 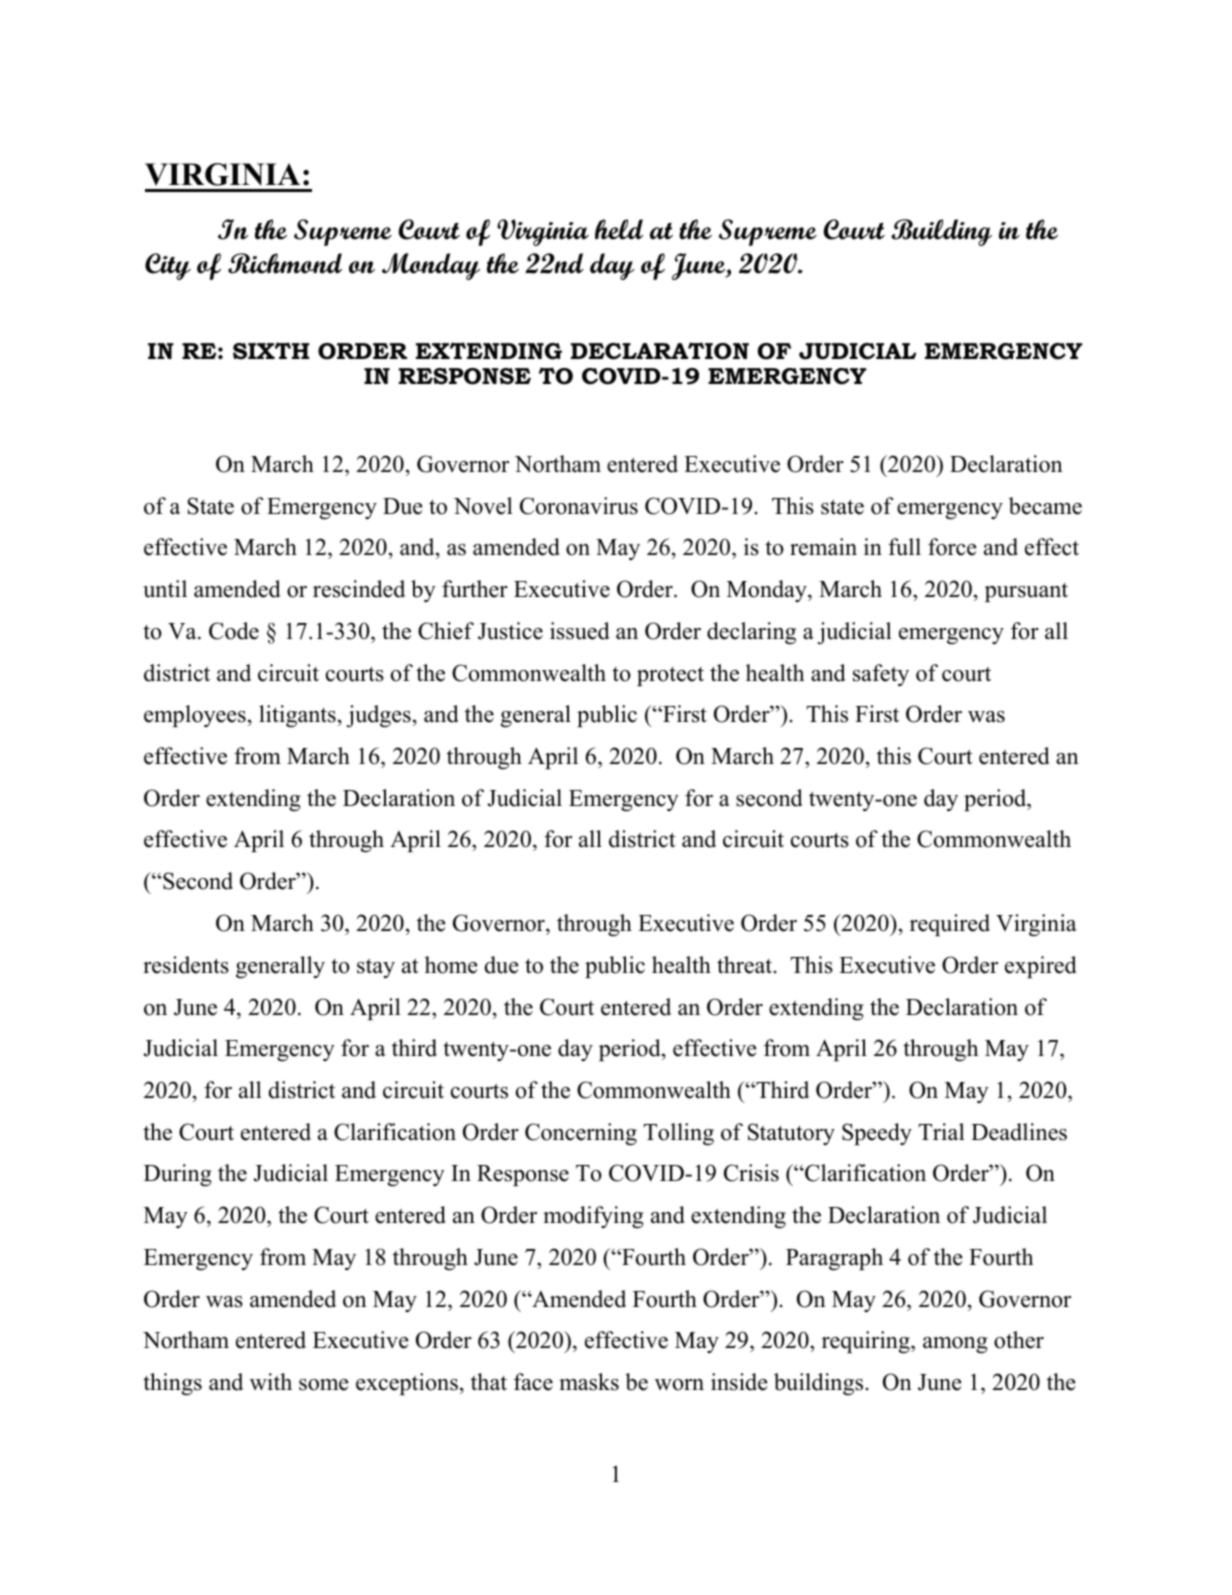 What do you see at coordinates (581, 1134) in the screenshot?
I see `Concerning` at bounding box center [581, 1134].
